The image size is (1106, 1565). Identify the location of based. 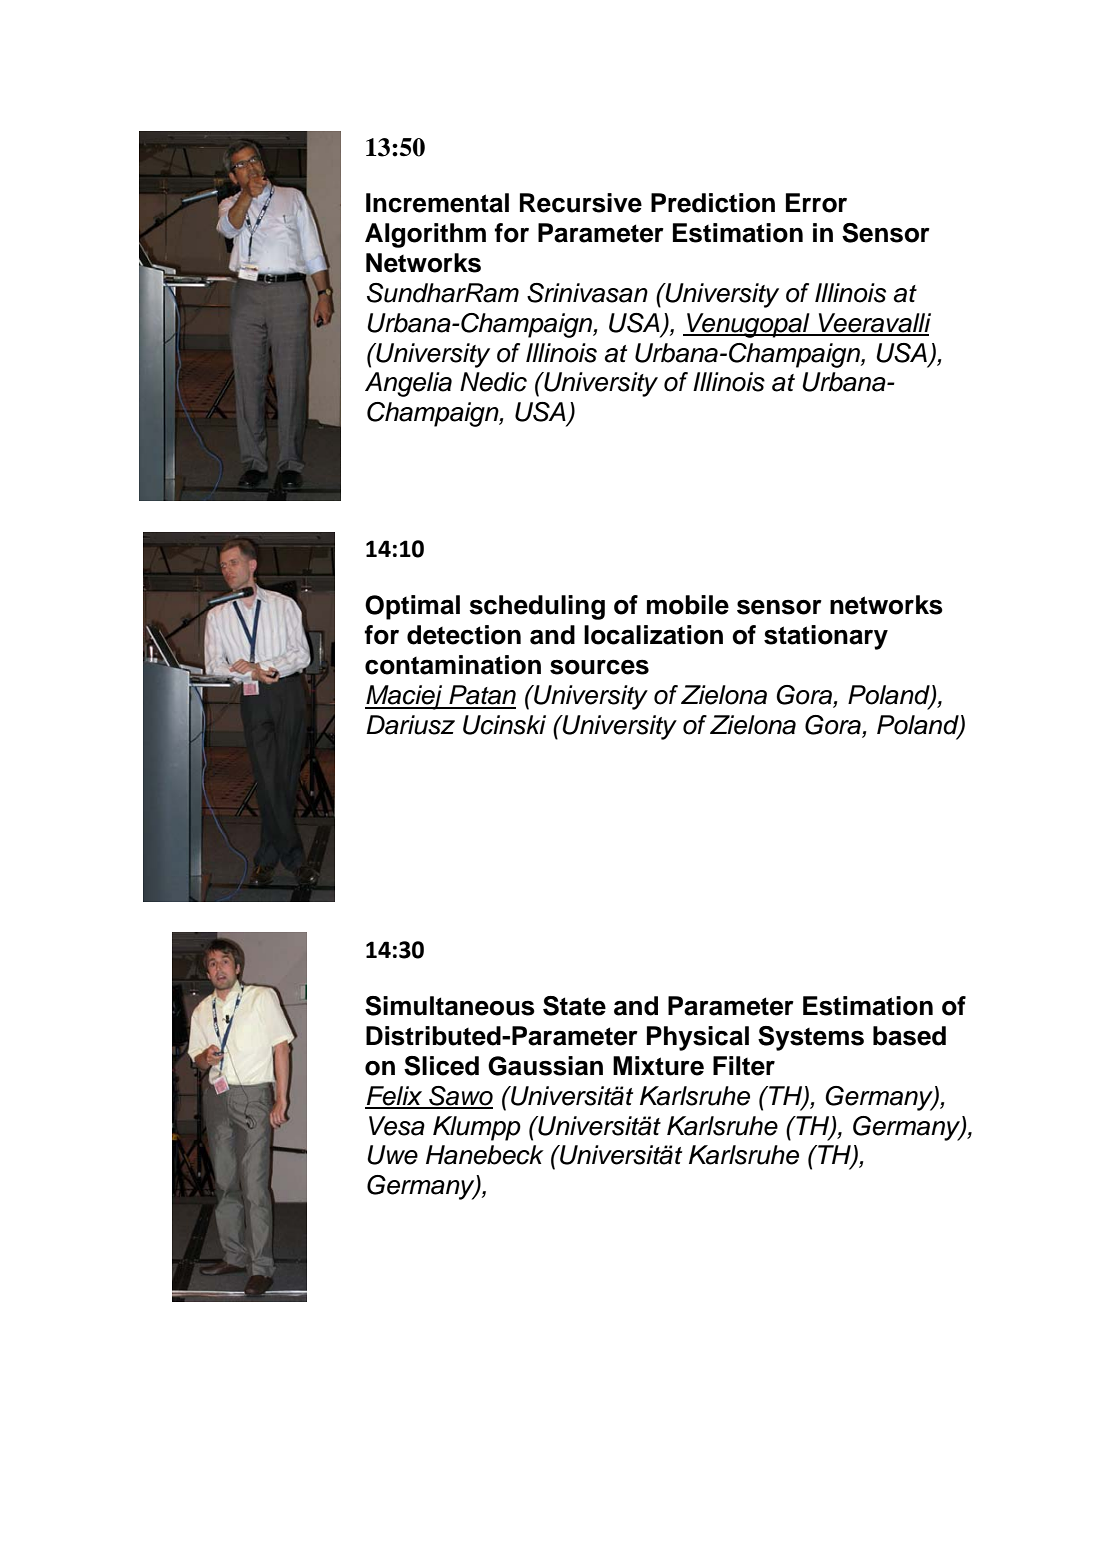
(909, 1036).
